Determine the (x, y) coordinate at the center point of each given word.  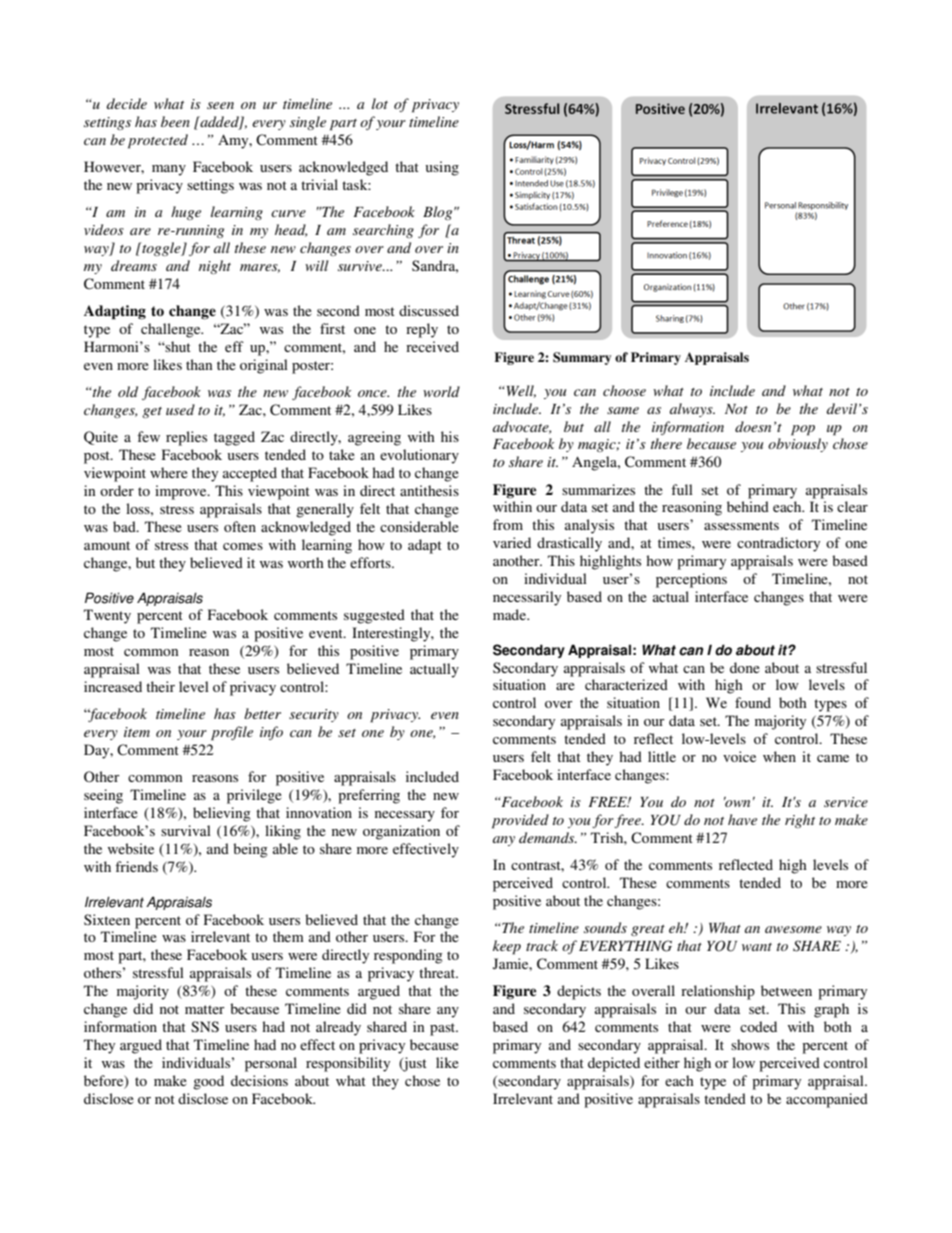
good (208, 1082)
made (511, 614)
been (175, 121)
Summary (582, 358)
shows (750, 1044)
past (444, 1029)
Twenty (107, 616)
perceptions (691, 580)
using (442, 168)
